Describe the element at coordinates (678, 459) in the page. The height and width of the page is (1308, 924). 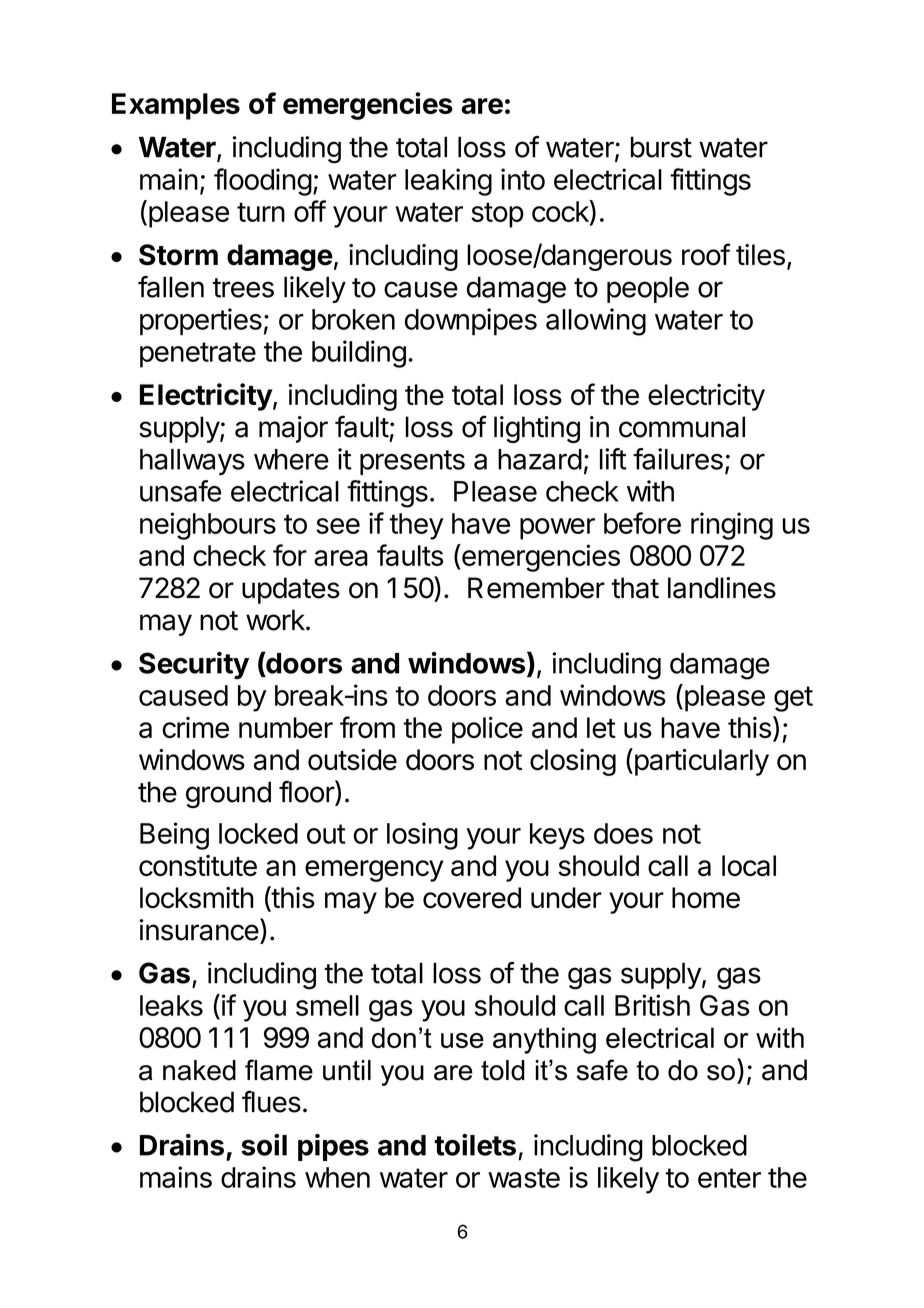
I see `failures` at that location.
